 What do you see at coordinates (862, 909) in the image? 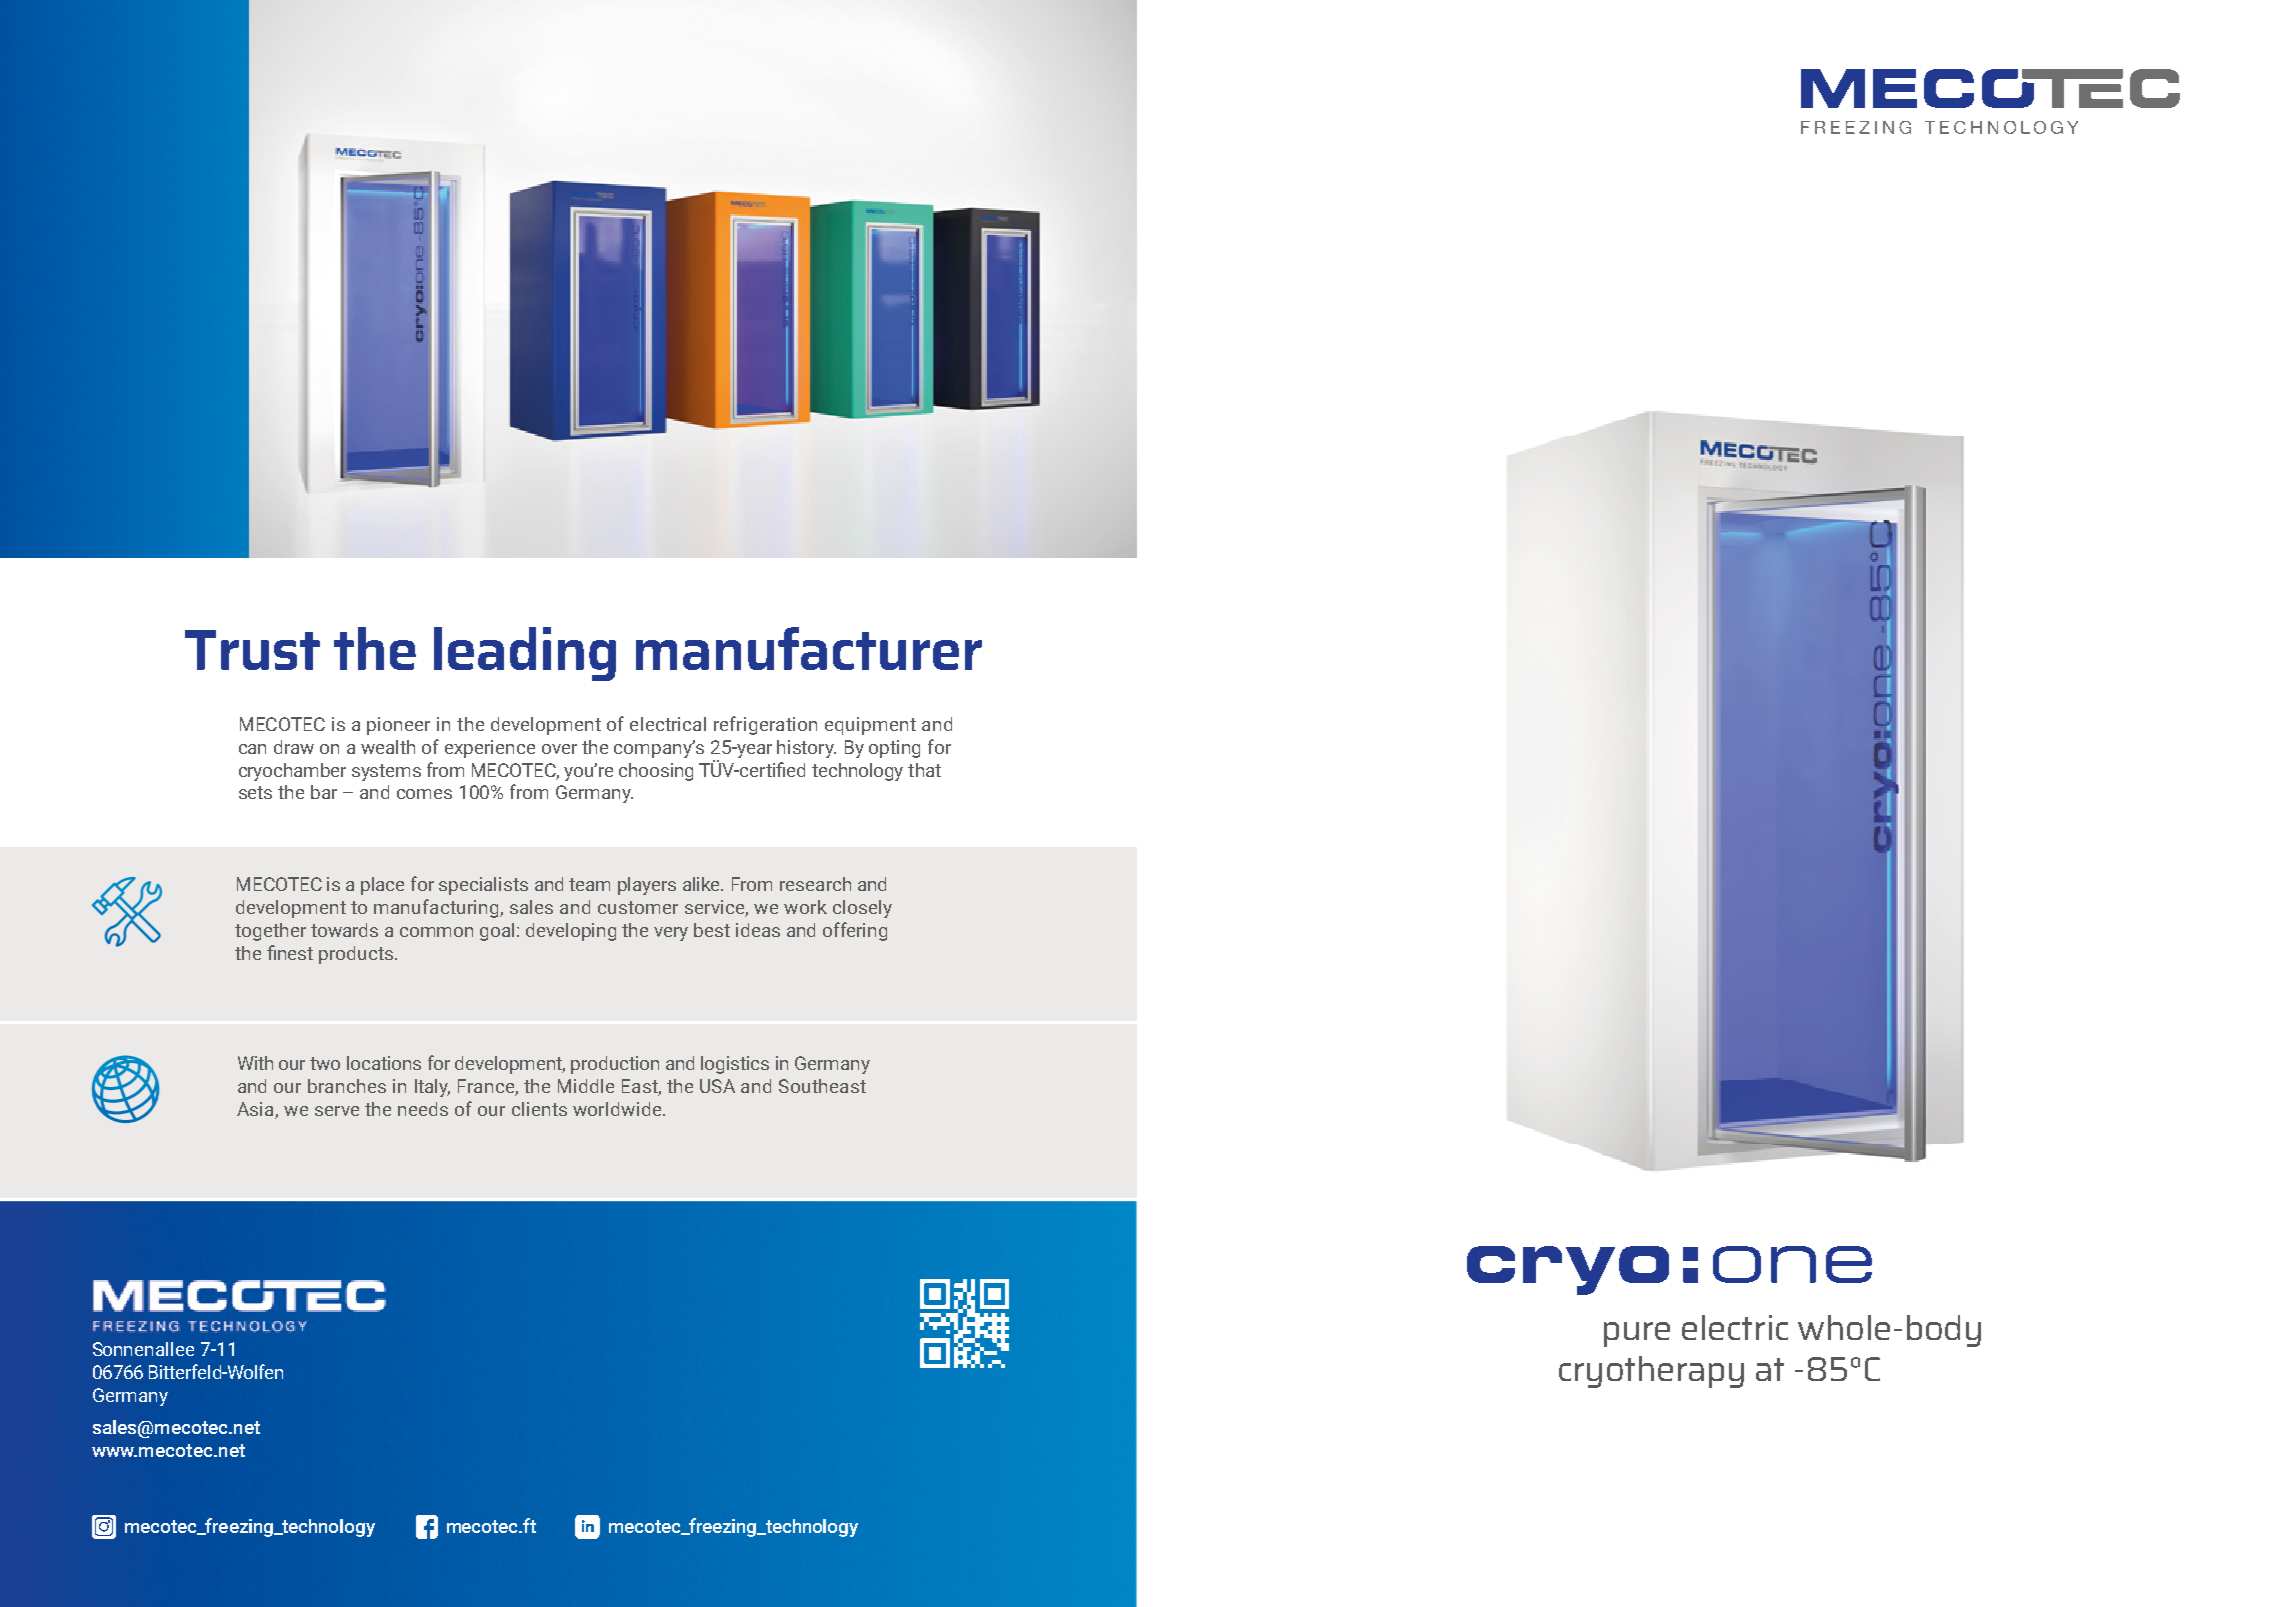
I see `closely` at bounding box center [862, 909].
